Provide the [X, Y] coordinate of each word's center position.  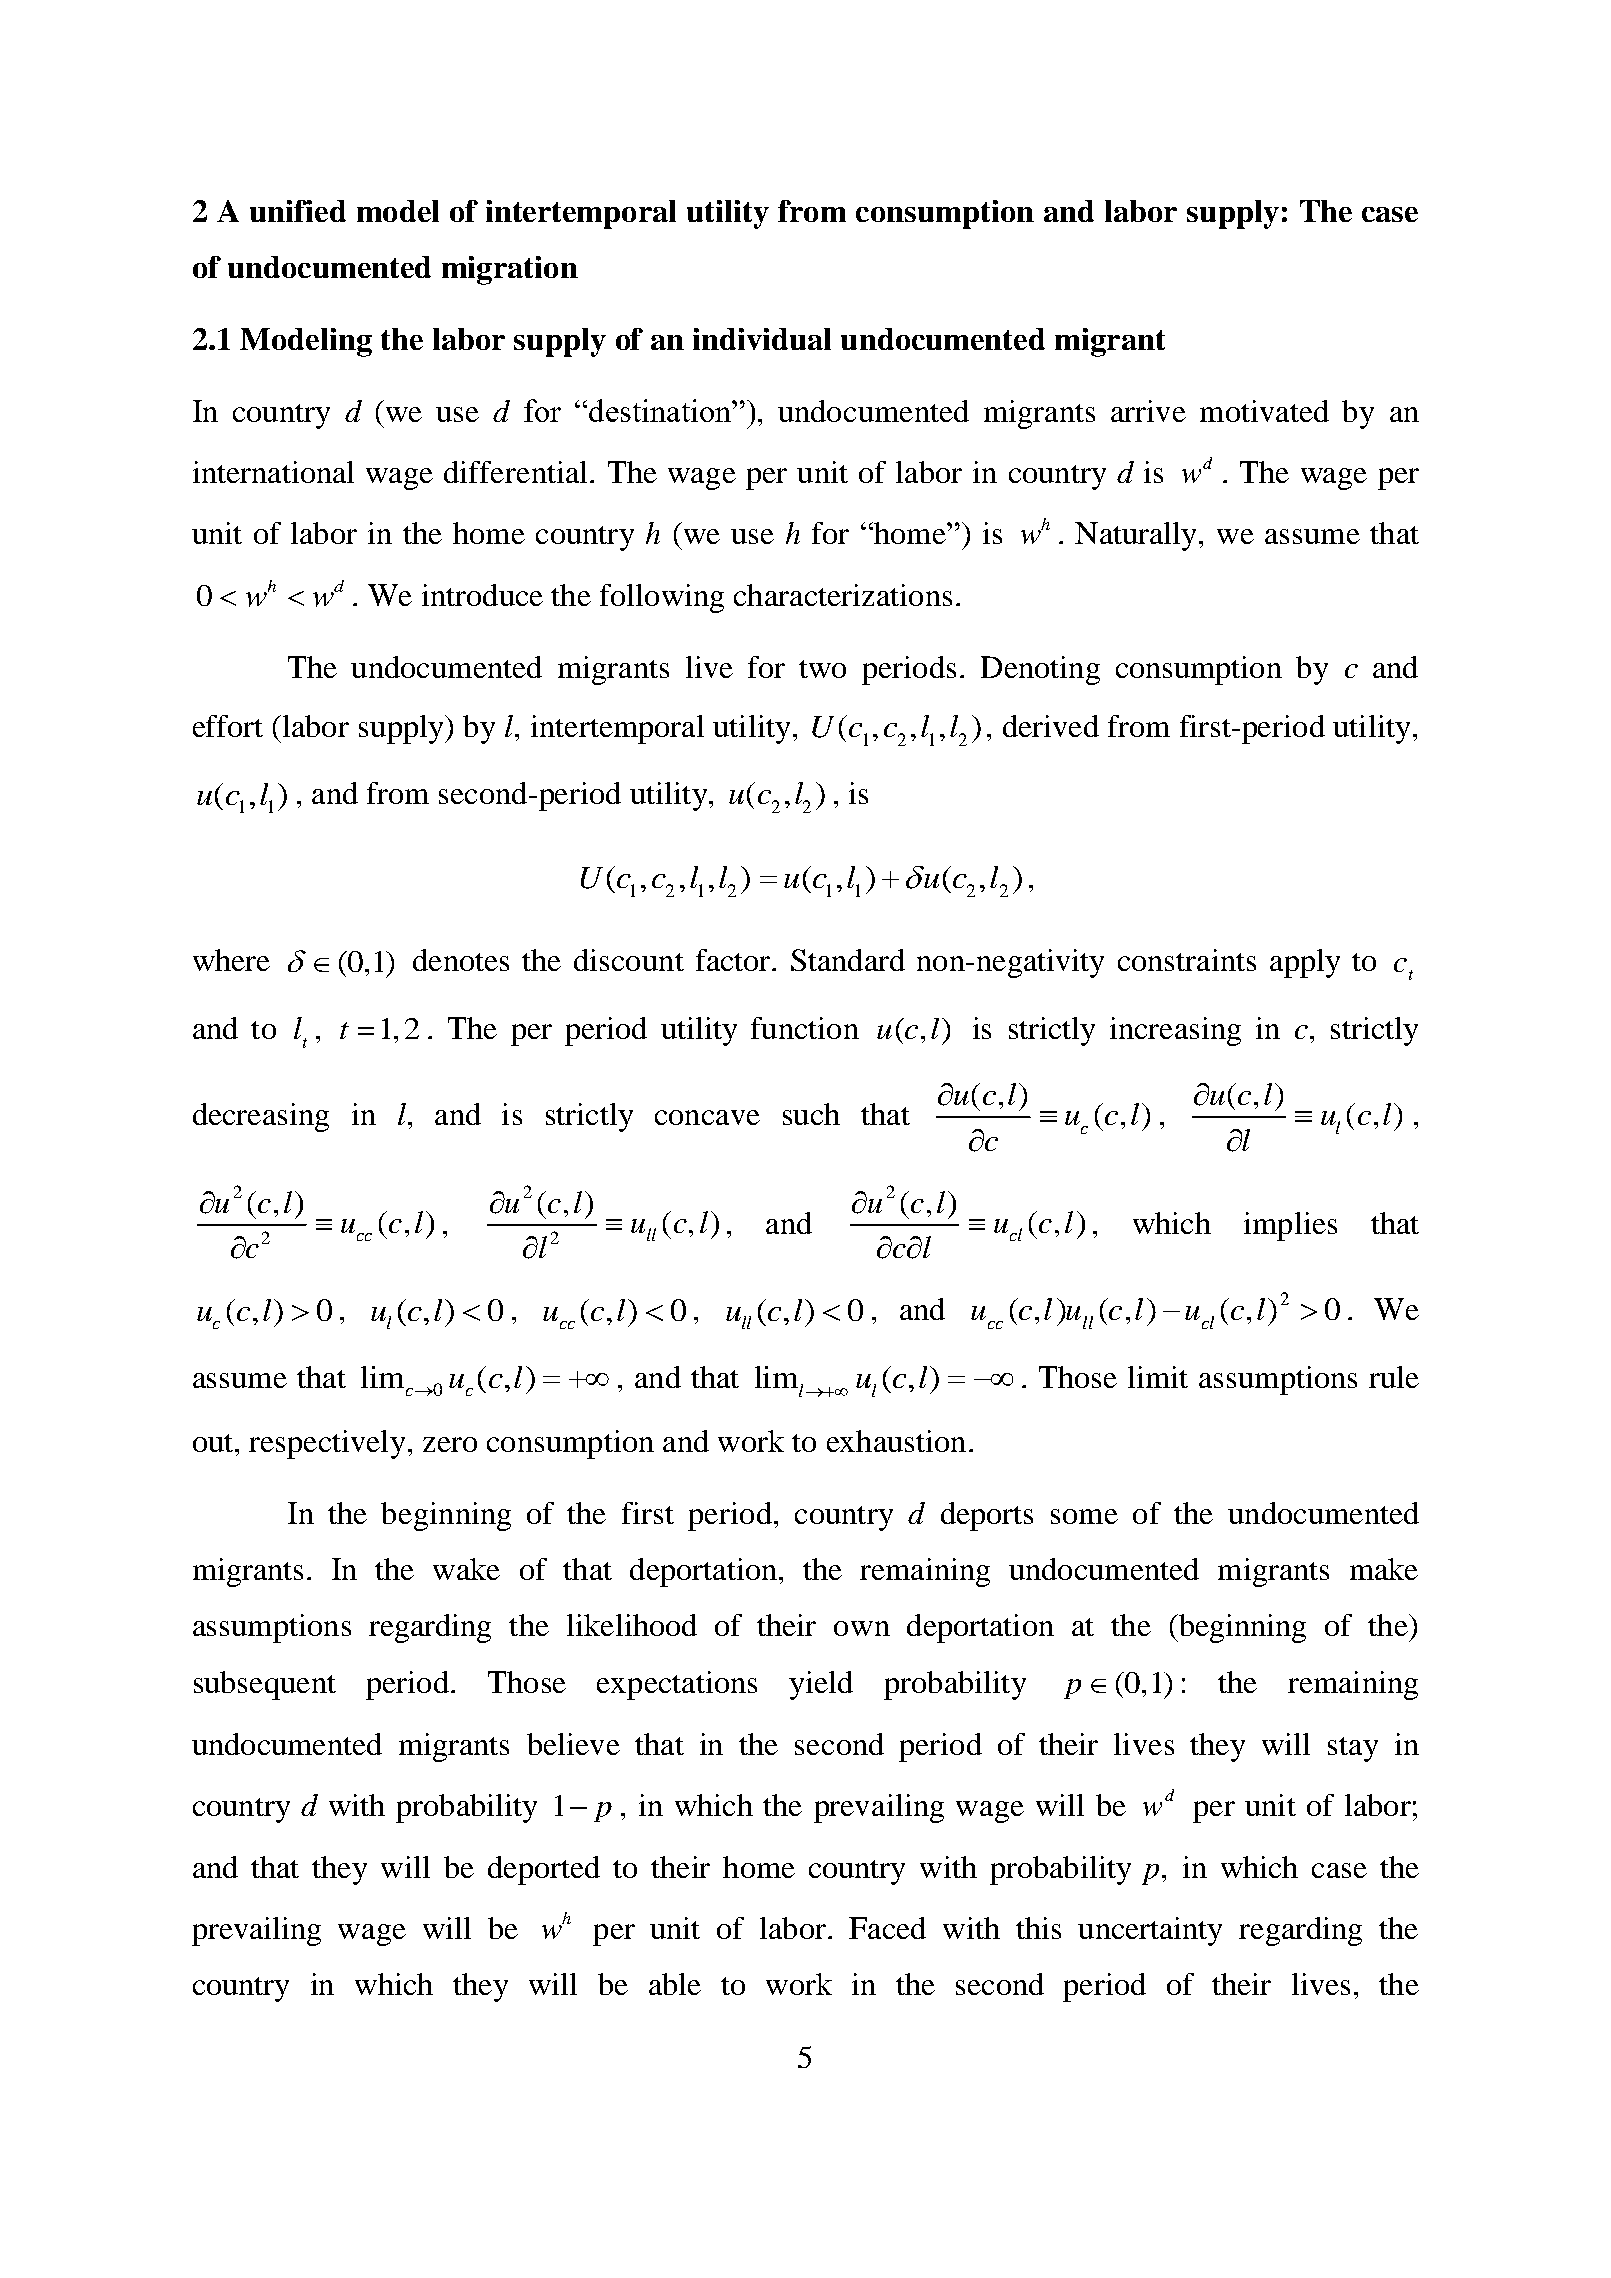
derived [1051, 726]
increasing [1175, 1031]
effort [228, 726]
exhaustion [896, 1441]
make [1384, 1569]
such [811, 1114]
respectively [327, 1444]
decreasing [261, 1117]
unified [298, 211]
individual [762, 339]
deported [544, 1870]
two [822, 669]
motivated [1264, 411]
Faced [887, 1928]
